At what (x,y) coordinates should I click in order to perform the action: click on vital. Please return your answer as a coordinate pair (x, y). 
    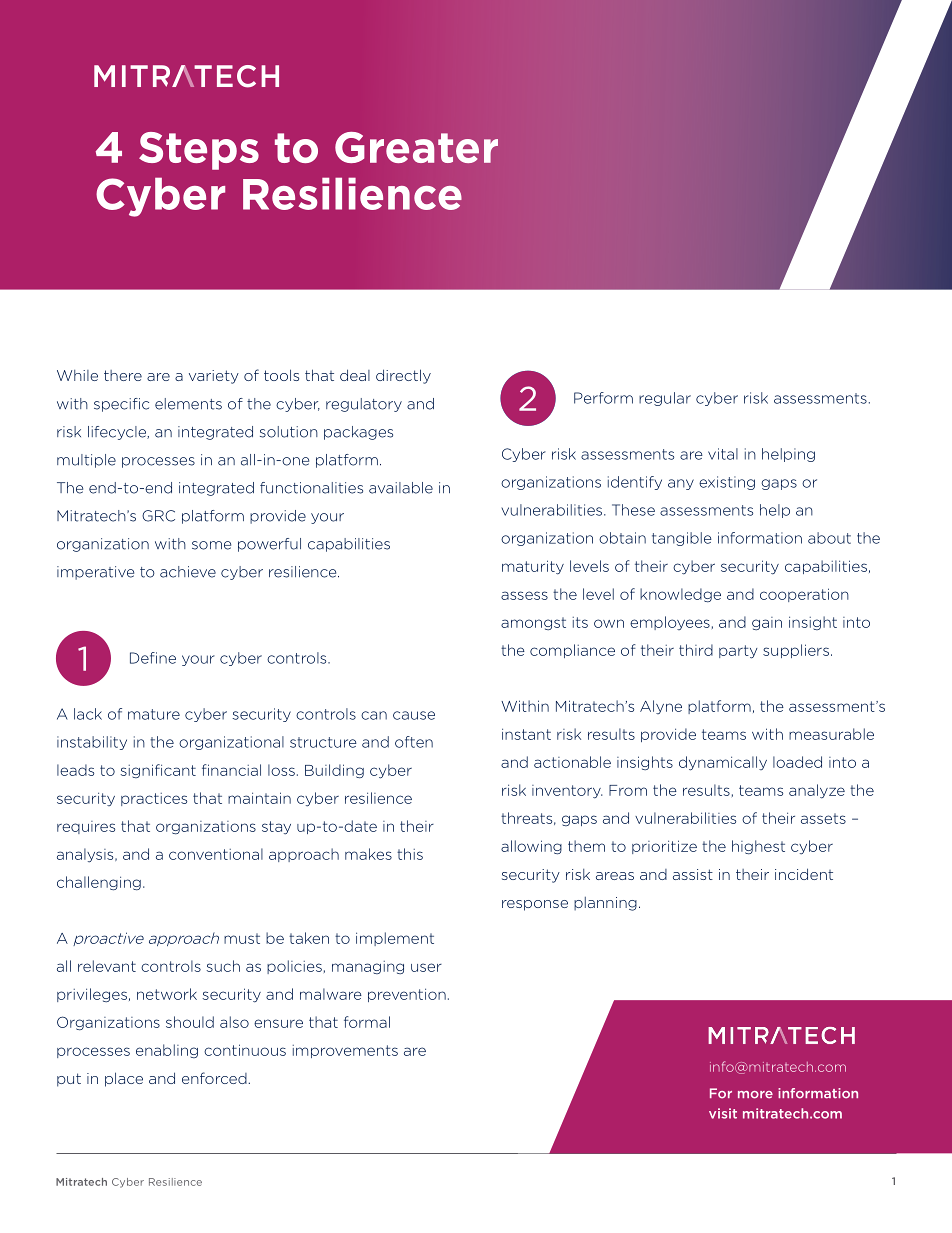
    Looking at the image, I should click on (723, 454).
